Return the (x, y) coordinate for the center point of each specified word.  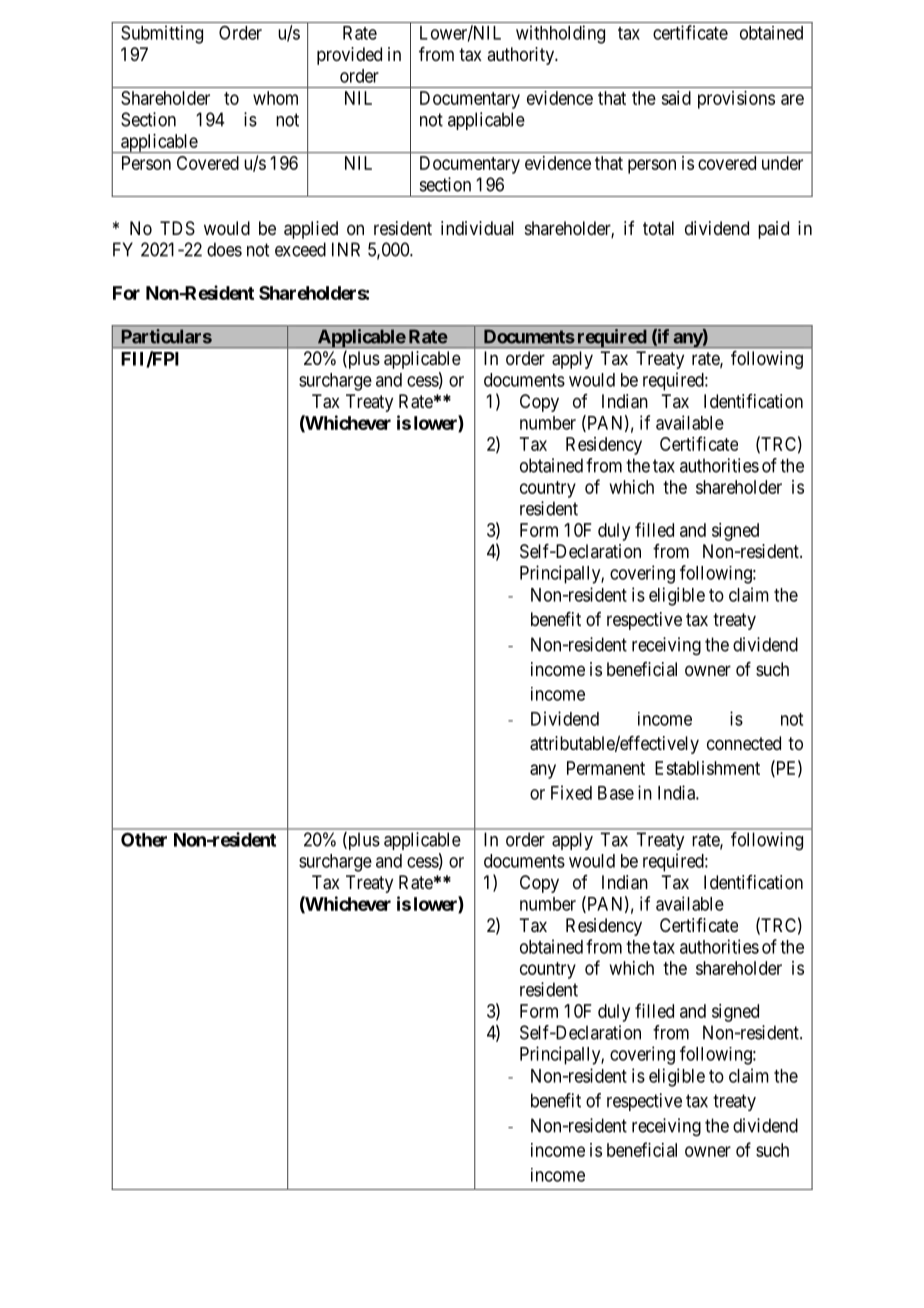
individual (477, 228)
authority (521, 56)
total (658, 228)
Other (144, 839)
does (224, 249)
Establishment (707, 768)
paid (773, 230)
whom (275, 98)
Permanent (606, 768)
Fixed (571, 792)
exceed (300, 249)
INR (346, 249)
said (676, 98)
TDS (177, 228)
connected (744, 743)
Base (616, 793)
